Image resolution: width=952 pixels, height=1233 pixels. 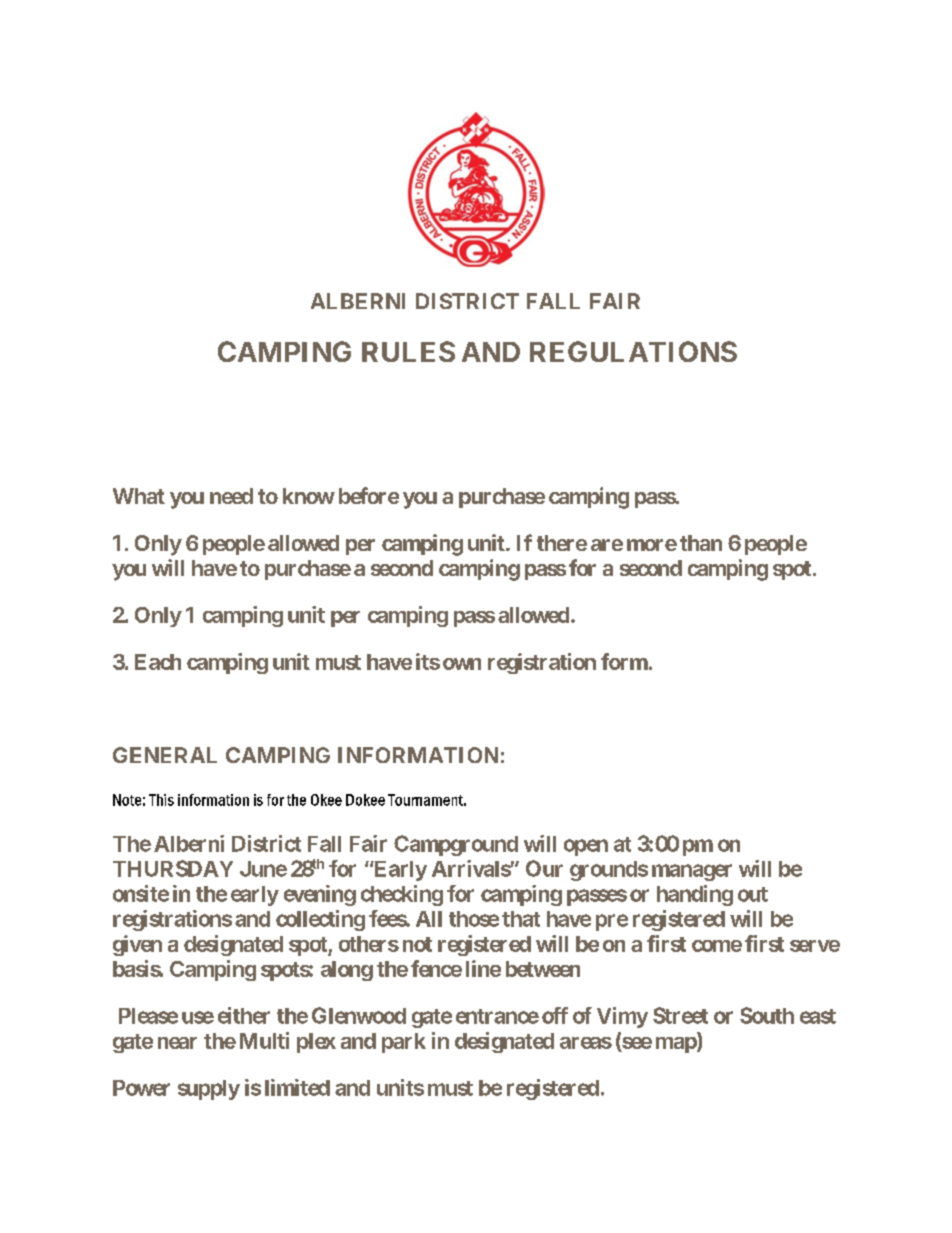 What do you see at coordinates (161, 800) in the screenshot?
I see `This` at bounding box center [161, 800].
